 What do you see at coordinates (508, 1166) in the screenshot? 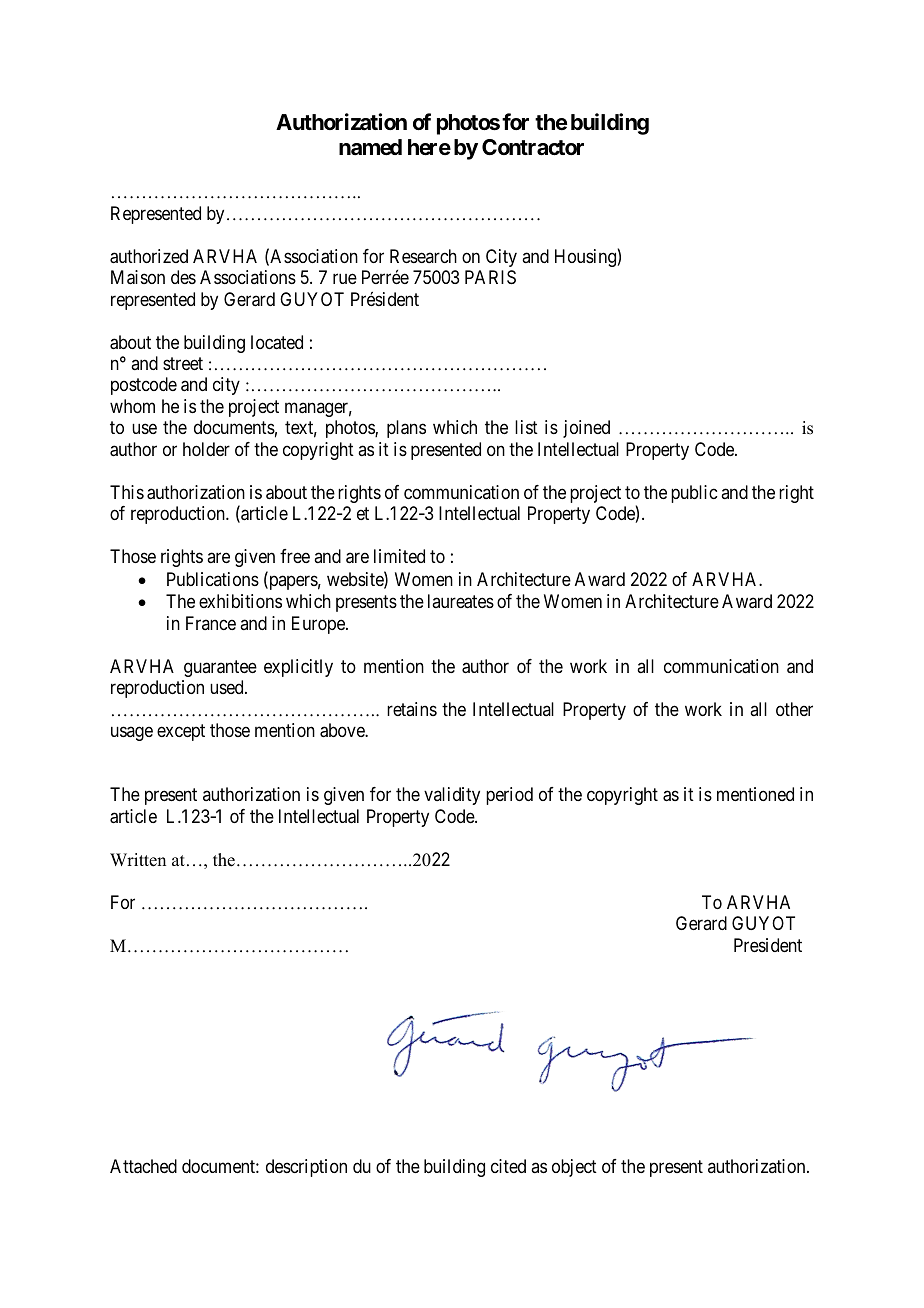
I see `cited` at bounding box center [508, 1166].
